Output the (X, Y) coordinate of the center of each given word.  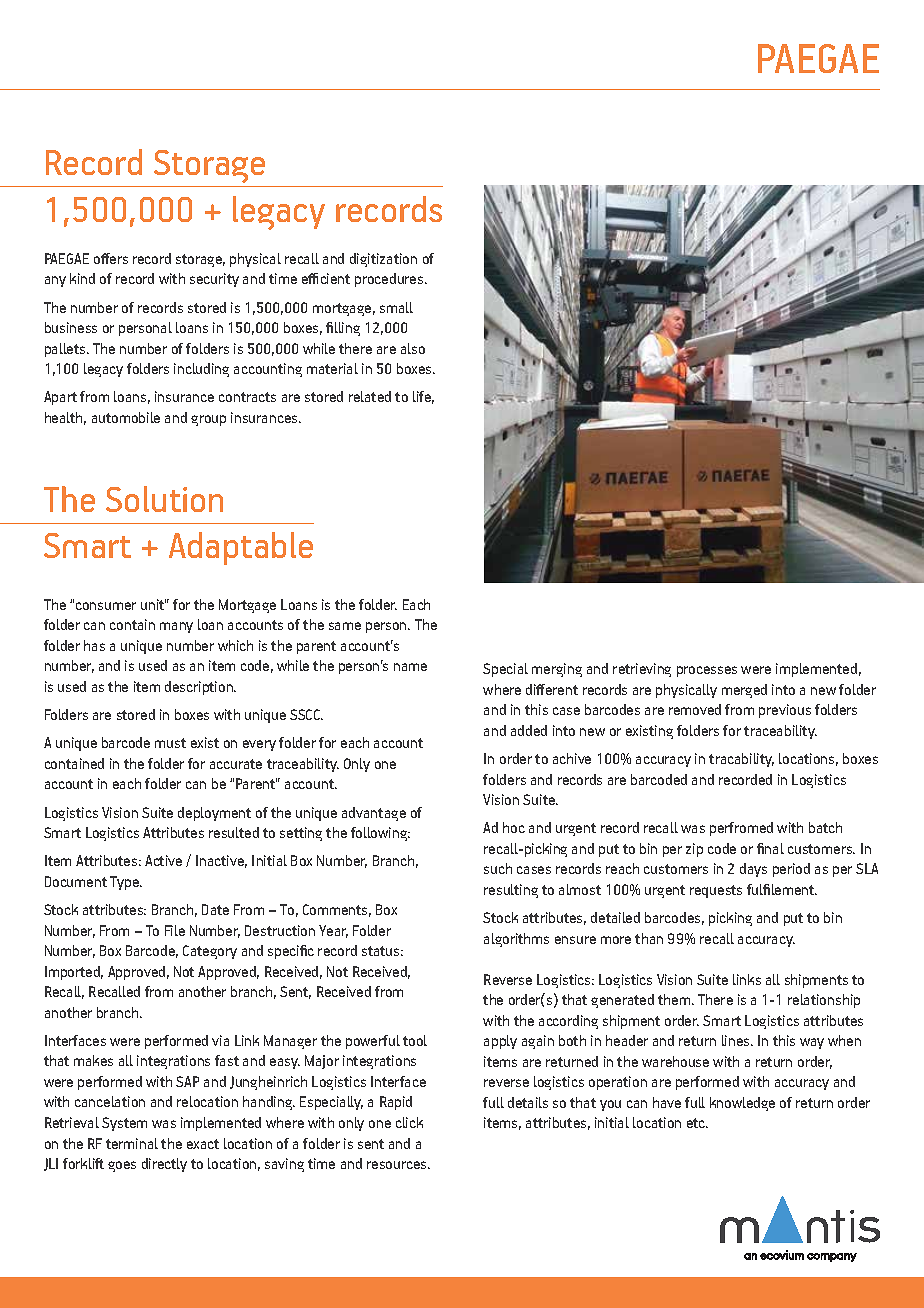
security (214, 280)
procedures (390, 280)
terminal (132, 1143)
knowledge (742, 1104)
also (413, 348)
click (409, 1122)
